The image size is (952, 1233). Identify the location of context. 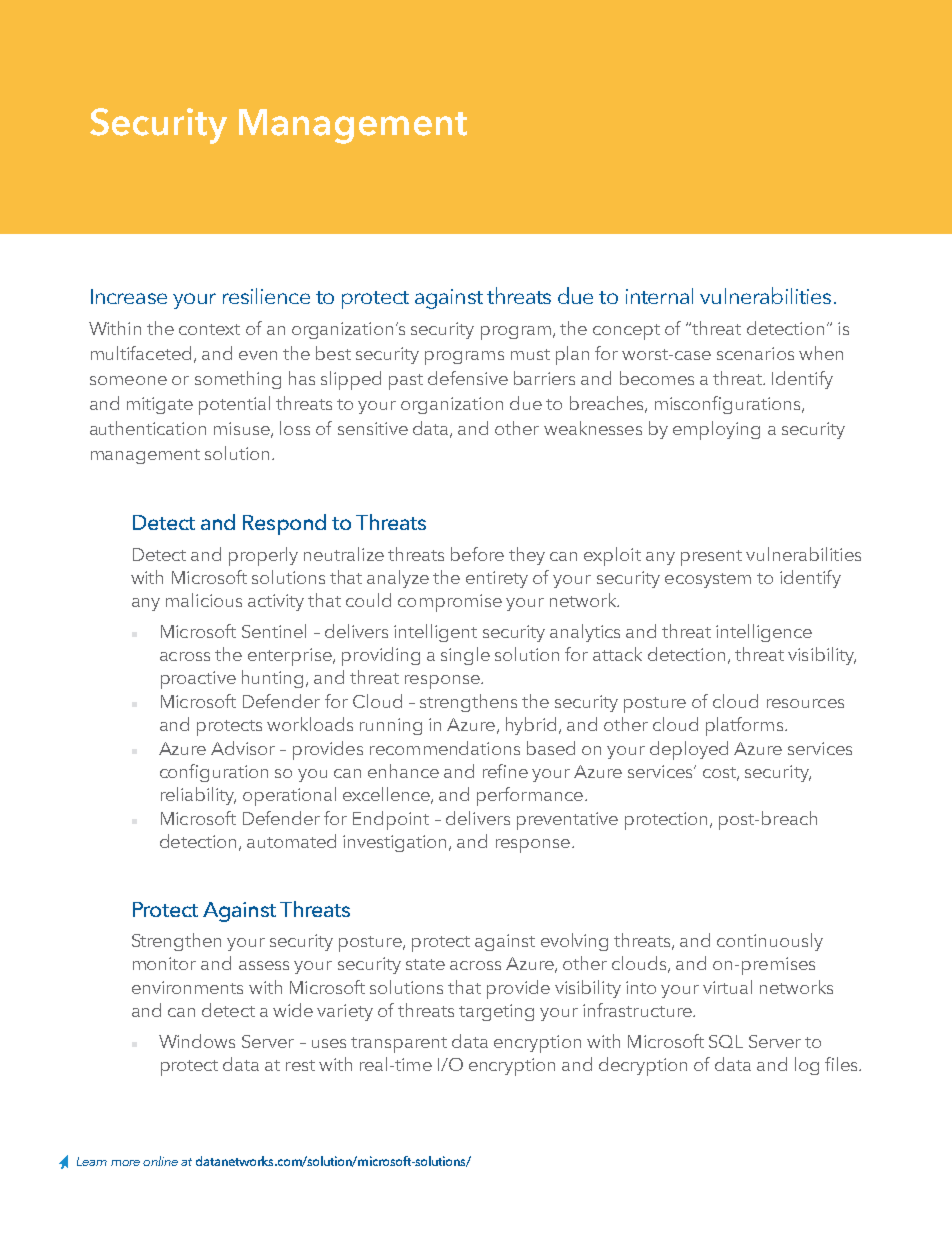
(209, 329).
